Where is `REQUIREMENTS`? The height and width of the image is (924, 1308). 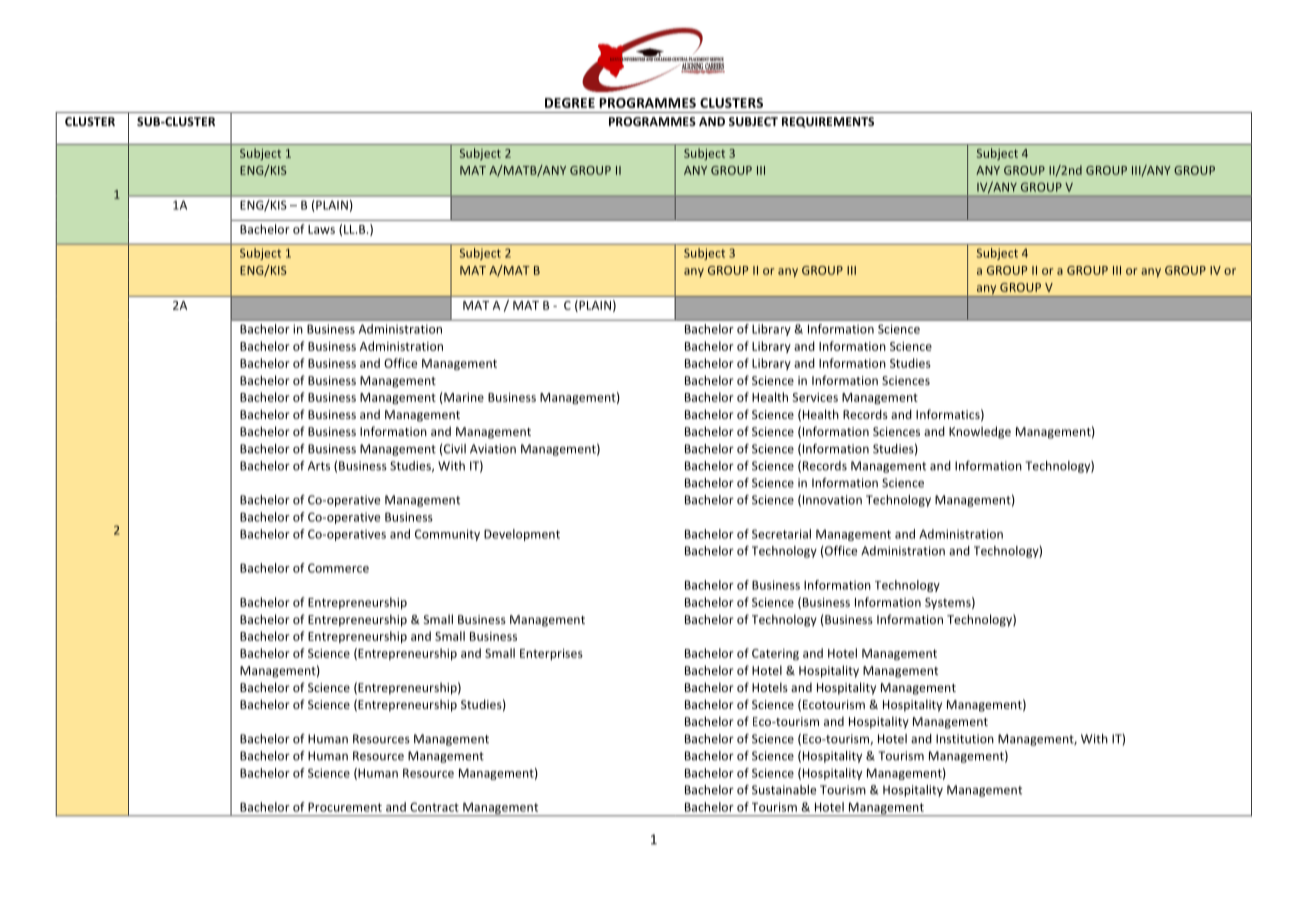 REQUIREMENTS is located at coordinates (828, 122).
